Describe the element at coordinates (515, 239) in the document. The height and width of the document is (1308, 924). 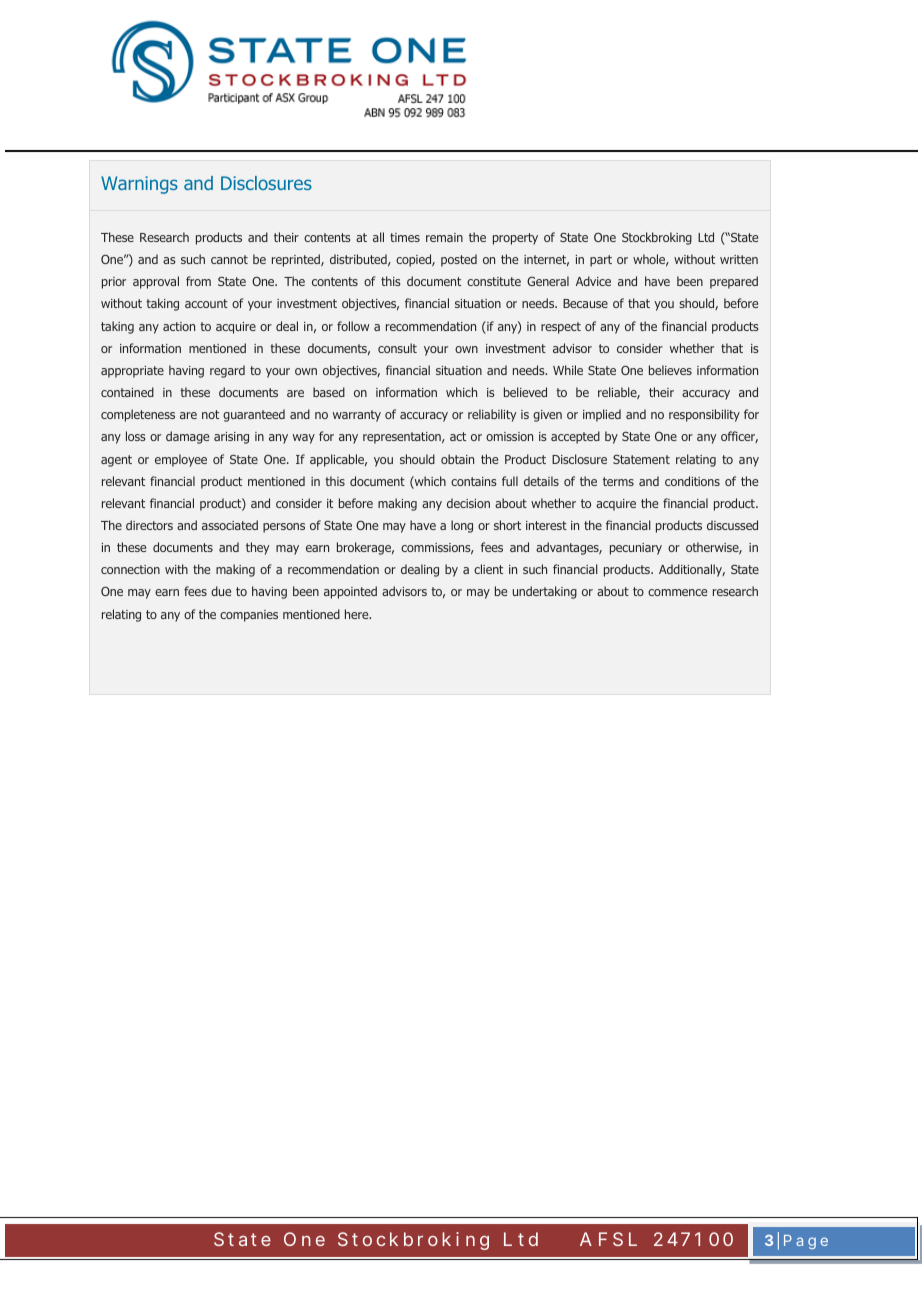
I see `property` at that location.
